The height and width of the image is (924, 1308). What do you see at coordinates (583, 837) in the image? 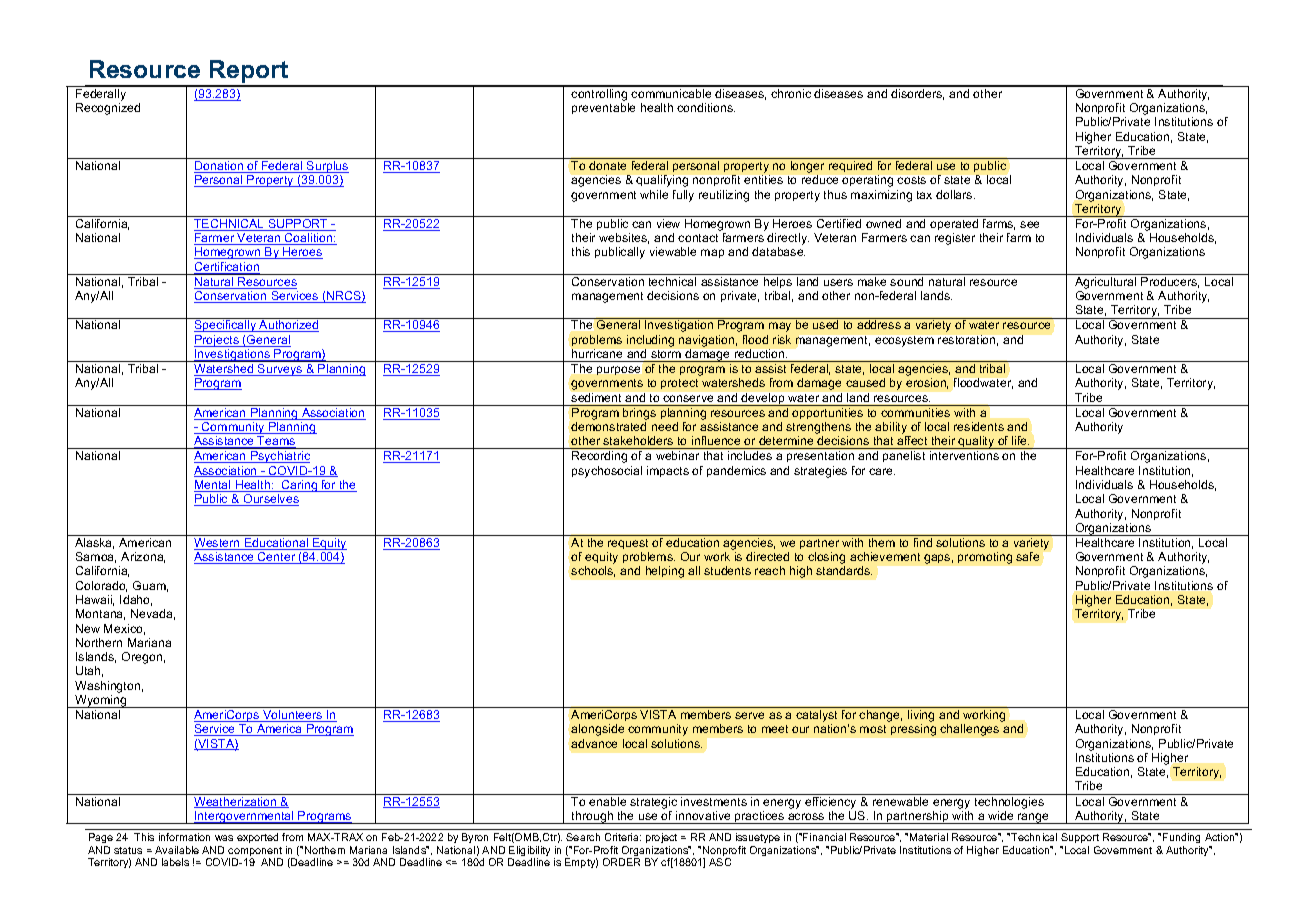
I see `Search` at bounding box center [583, 837].
